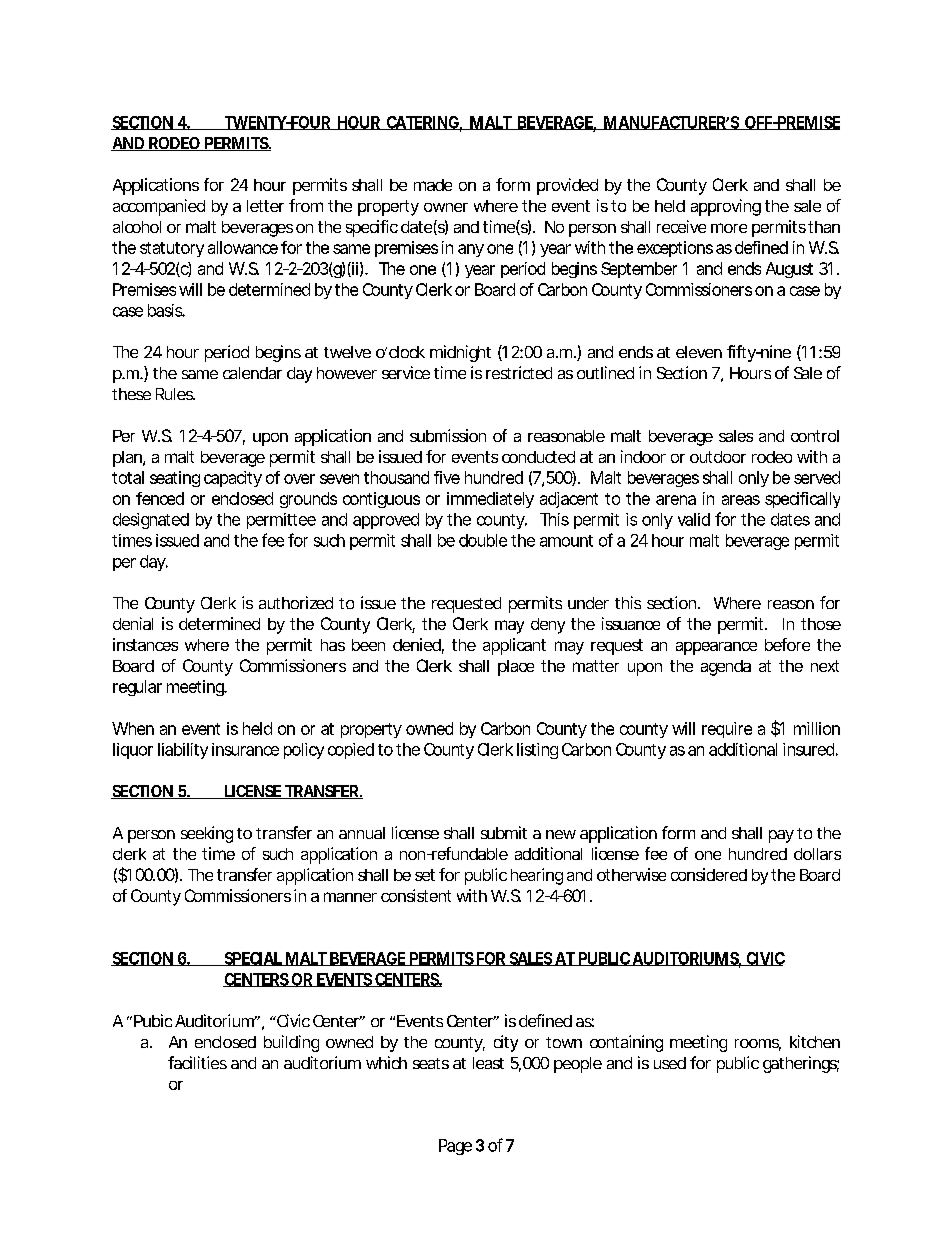 The height and width of the screenshot is (1233, 952). What do you see at coordinates (265, 206) in the screenshot?
I see `letter` at bounding box center [265, 206].
